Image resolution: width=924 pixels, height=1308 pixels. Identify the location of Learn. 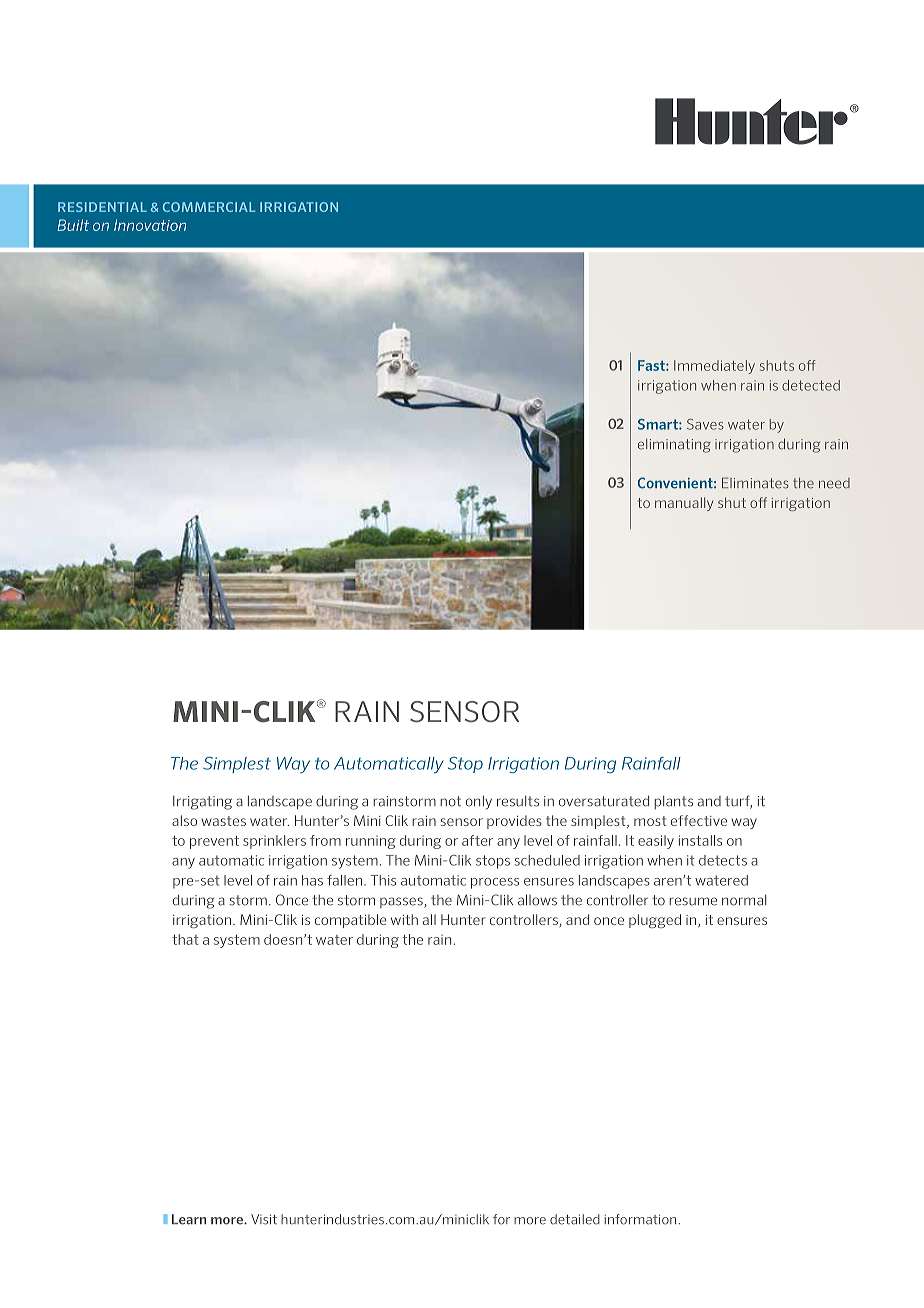
(189, 1219).
